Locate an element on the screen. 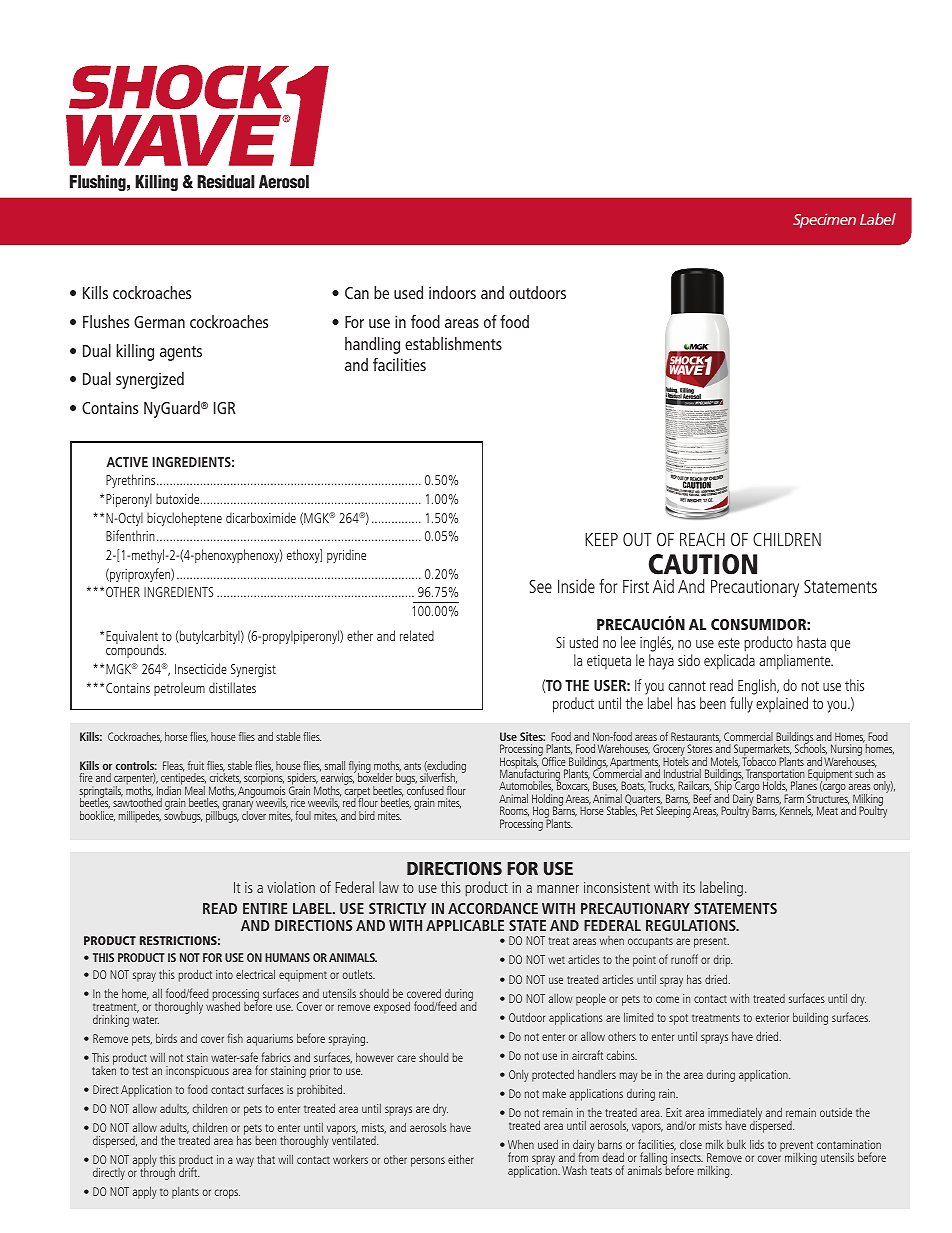  either is located at coordinates (461, 1159).
